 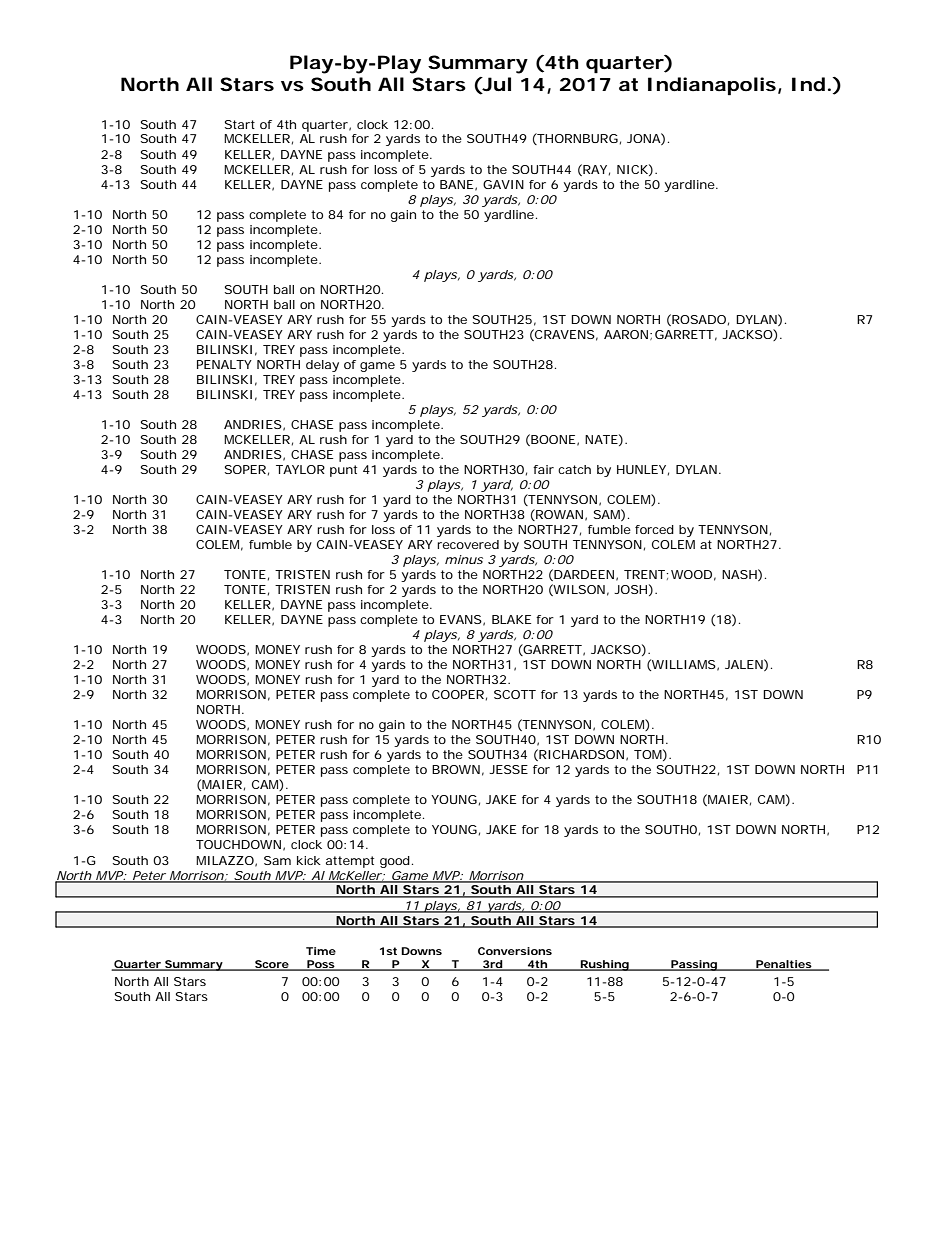 I want to click on COOPER, so click(x=458, y=694).
